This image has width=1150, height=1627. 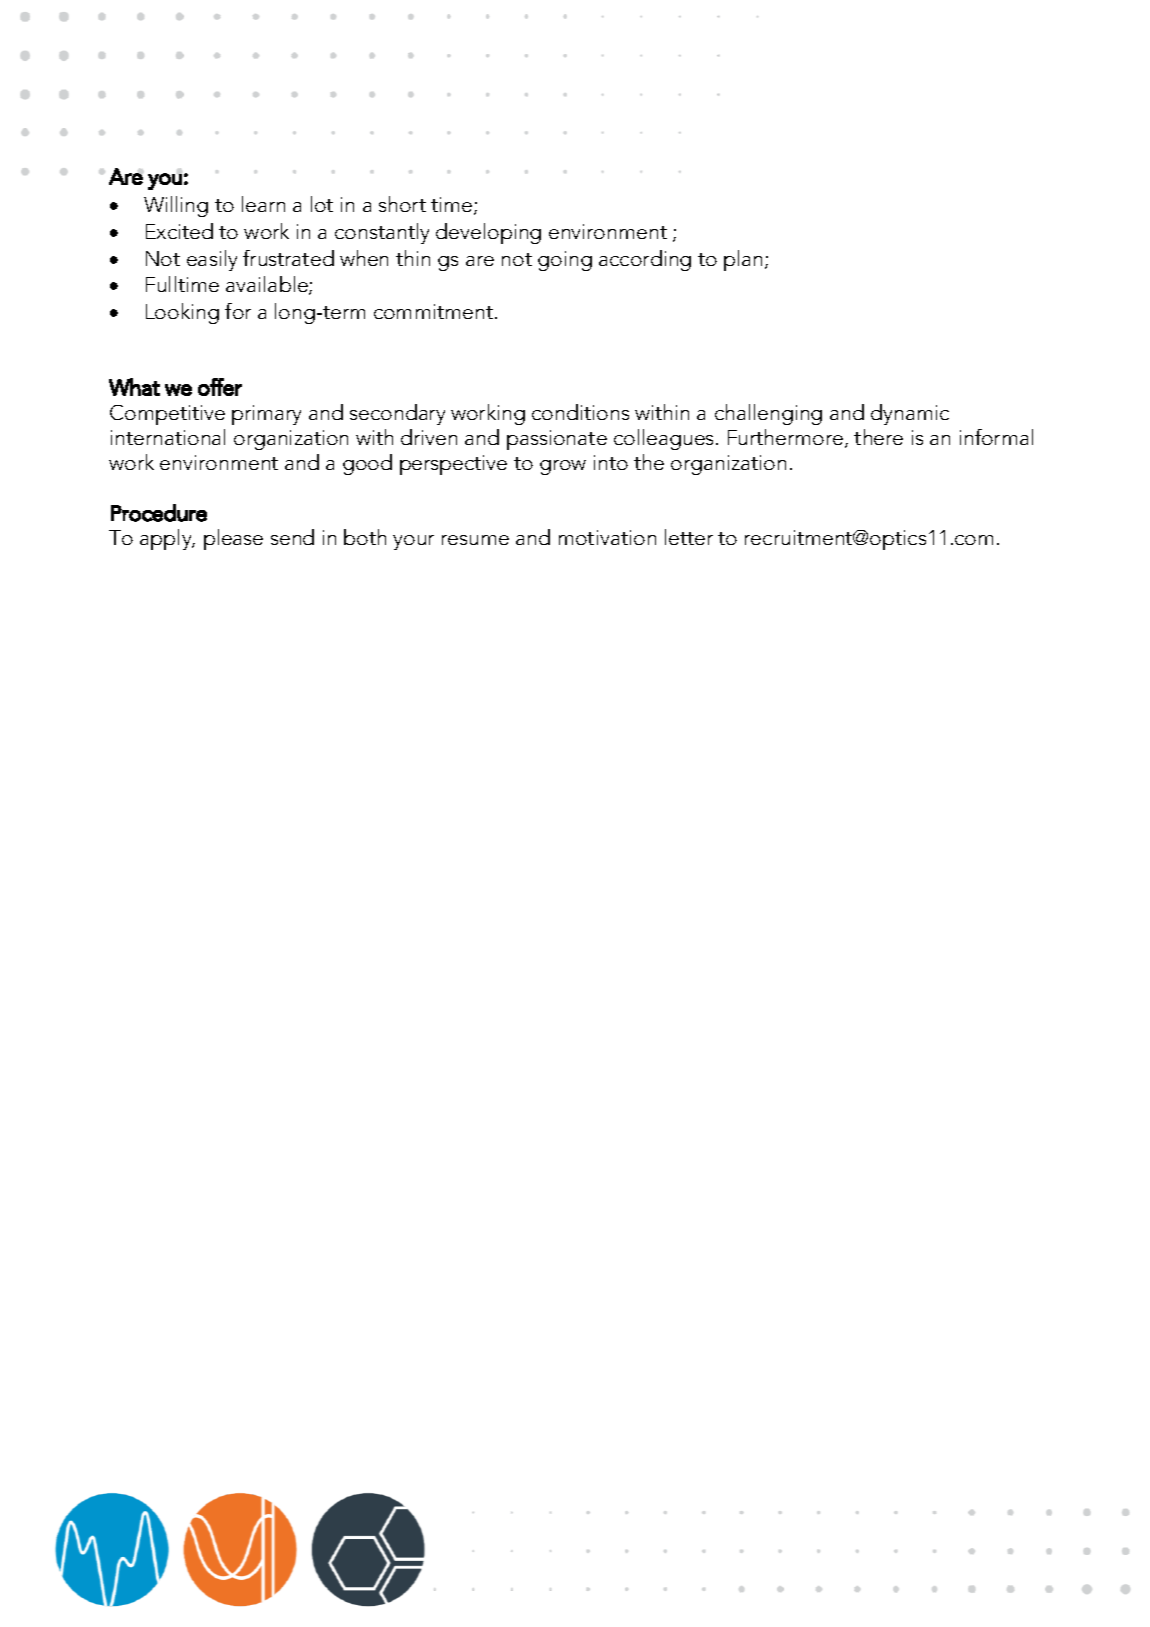 What do you see at coordinates (910, 414) in the image?
I see `dynamic` at bounding box center [910, 414].
